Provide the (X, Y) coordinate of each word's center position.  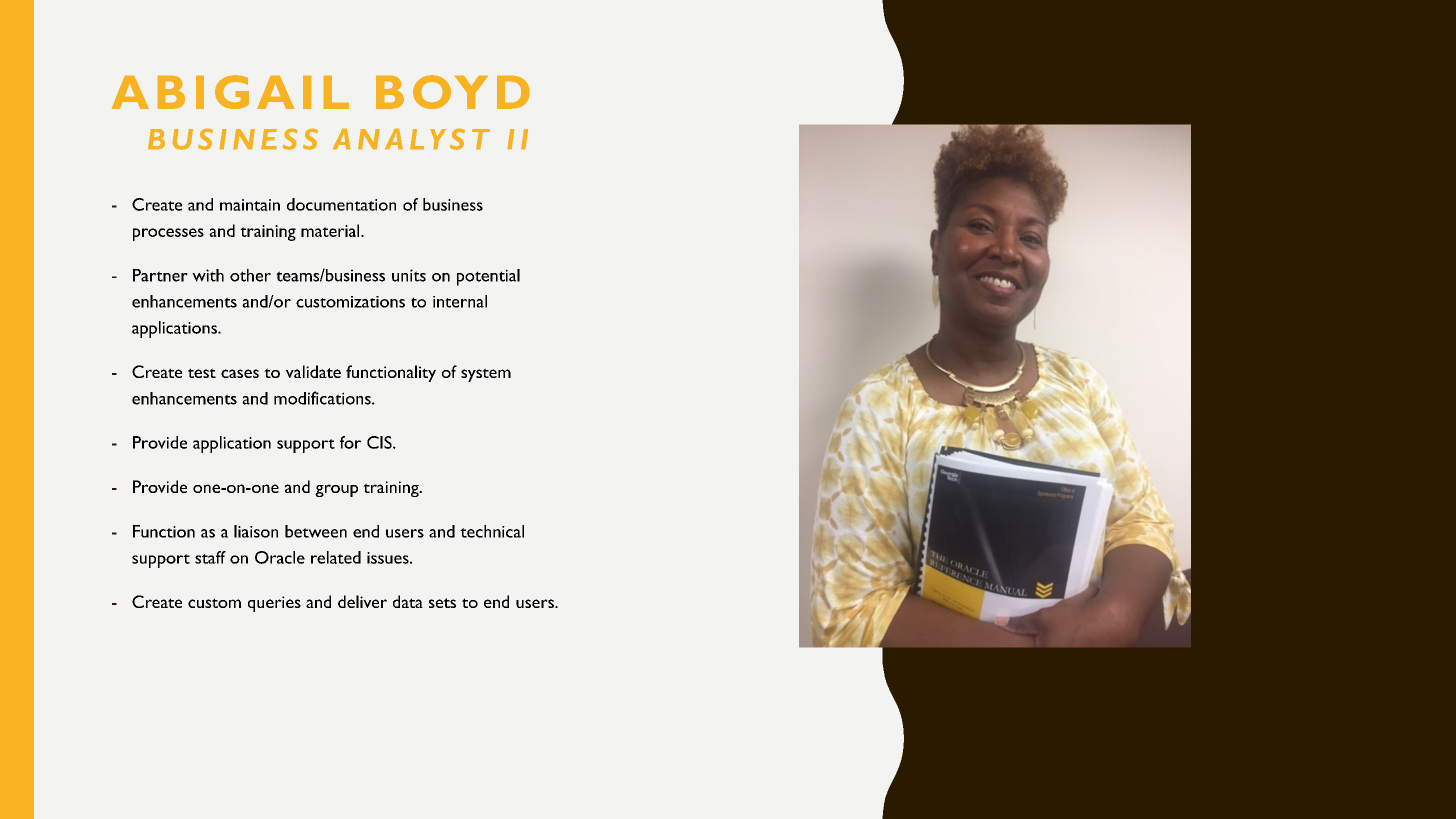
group (336, 490)
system (486, 375)
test (202, 373)
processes (168, 234)
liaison (256, 531)
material (331, 230)
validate (313, 371)
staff (210, 557)
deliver (362, 601)
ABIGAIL (230, 92)
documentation (341, 204)
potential (488, 277)
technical (492, 531)
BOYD (452, 92)
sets (442, 603)
